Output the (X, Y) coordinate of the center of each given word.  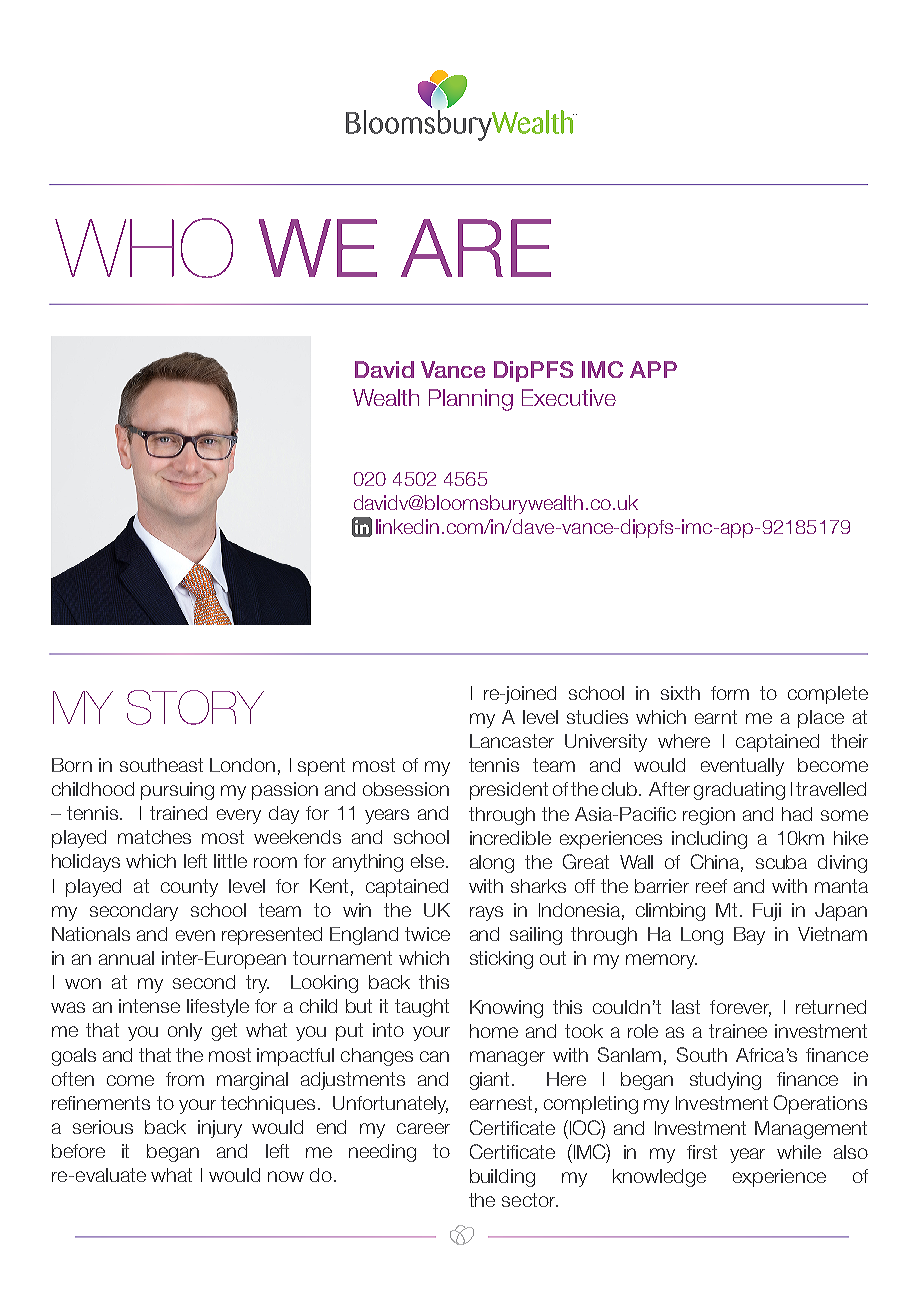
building (502, 1178)
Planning (471, 400)
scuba (781, 862)
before (78, 1151)
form (730, 693)
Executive (569, 397)
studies (597, 717)
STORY (195, 707)
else (429, 861)
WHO (144, 248)
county (189, 888)
